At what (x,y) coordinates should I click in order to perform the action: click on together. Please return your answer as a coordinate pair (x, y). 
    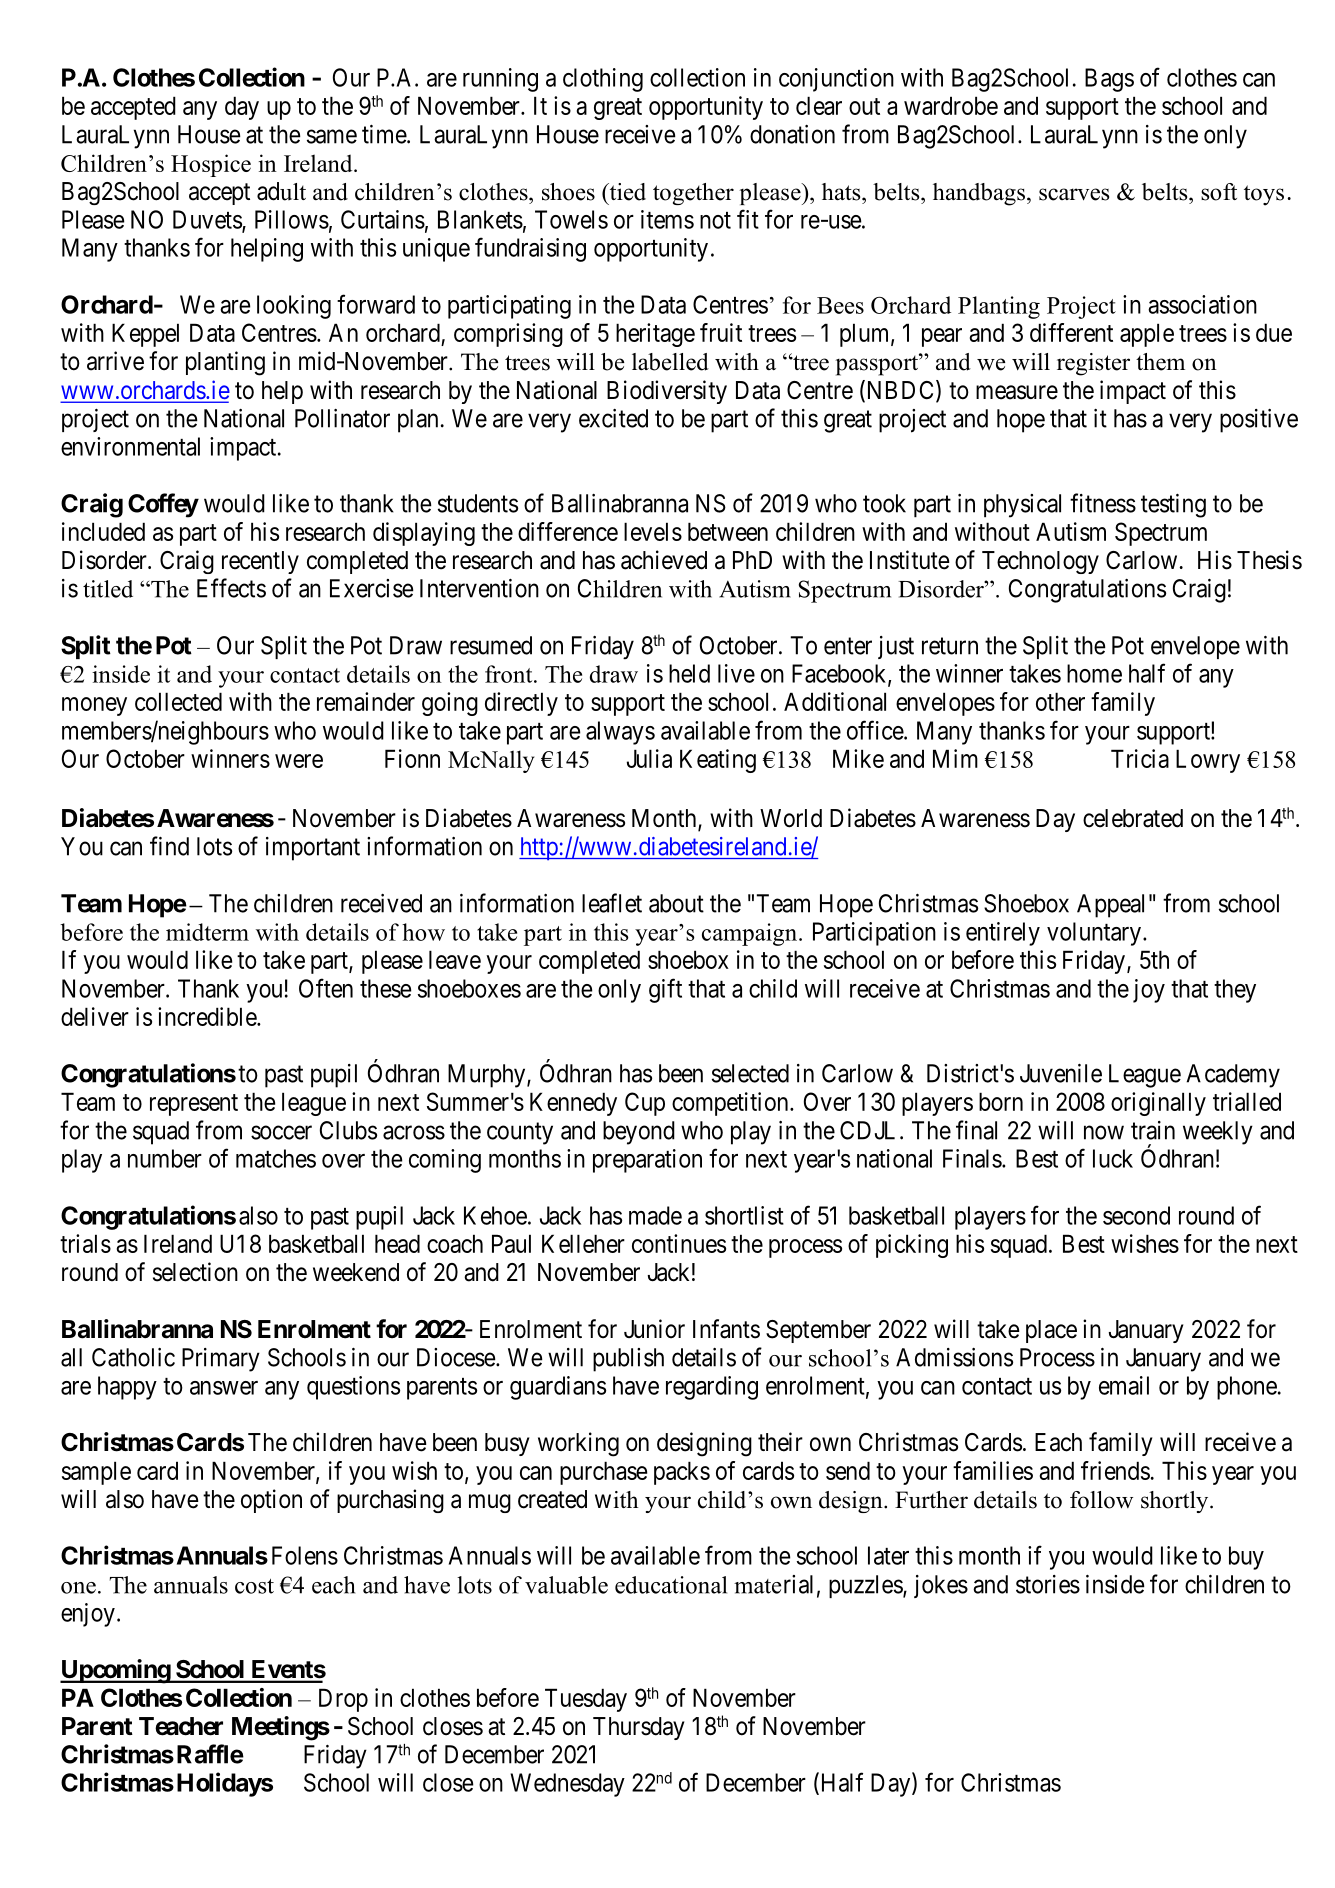
    Looking at the image, I should click on (693, 194).
